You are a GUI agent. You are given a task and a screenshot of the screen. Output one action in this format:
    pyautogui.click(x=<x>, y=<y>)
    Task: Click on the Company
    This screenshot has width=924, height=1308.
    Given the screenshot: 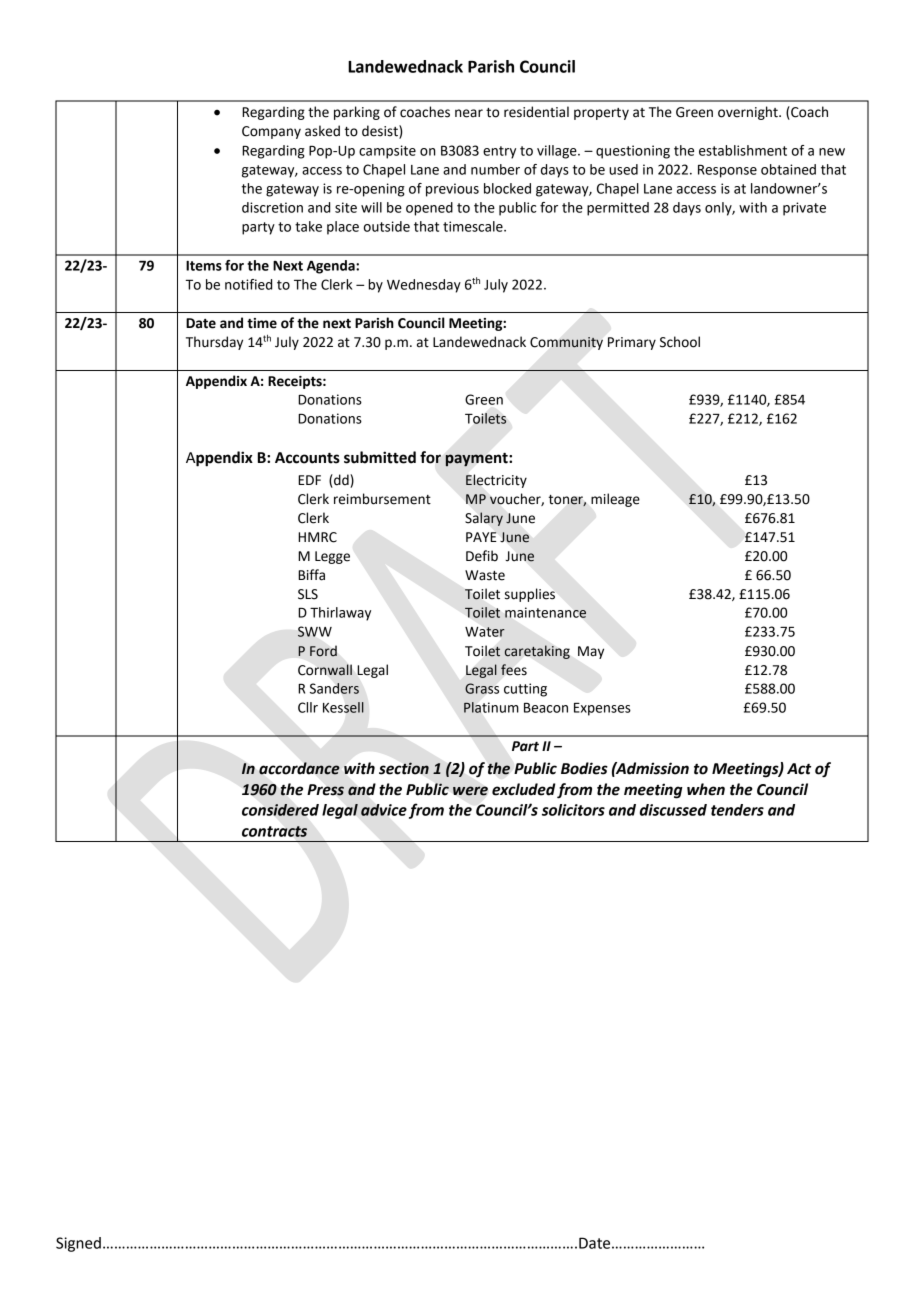 What is the action you would take?
    pyautogui.click(x=271, y=132)
